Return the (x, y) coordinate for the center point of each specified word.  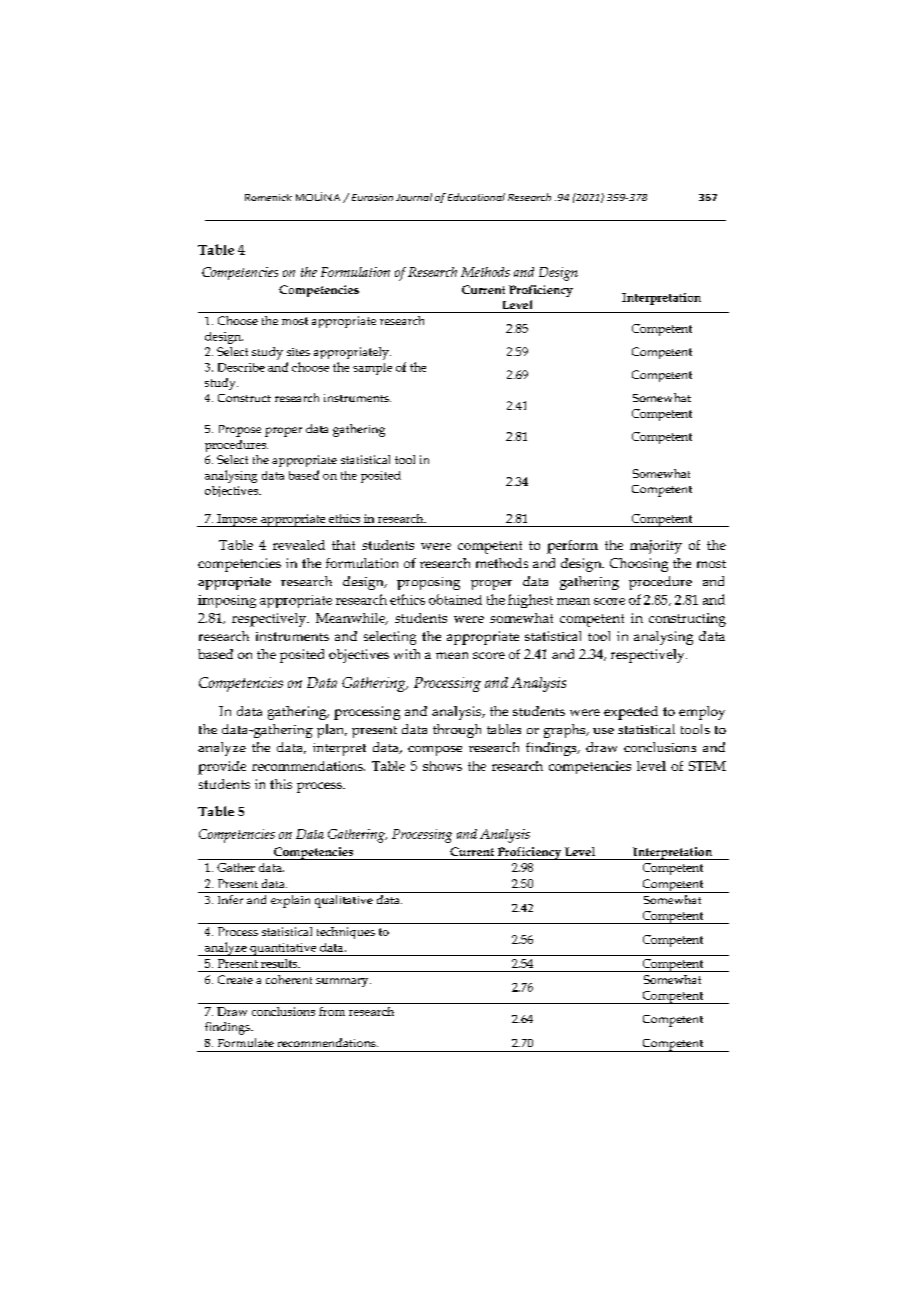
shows (442, 766)
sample (372, 369)
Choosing (639, 565)
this (281, 784)
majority (656, 547)
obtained (455, 599)
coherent (289, 979)
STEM (707, 766)
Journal (414, 197)
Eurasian (372, 197)
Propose (240, 431)
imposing (227, 601)
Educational (476, 197)
